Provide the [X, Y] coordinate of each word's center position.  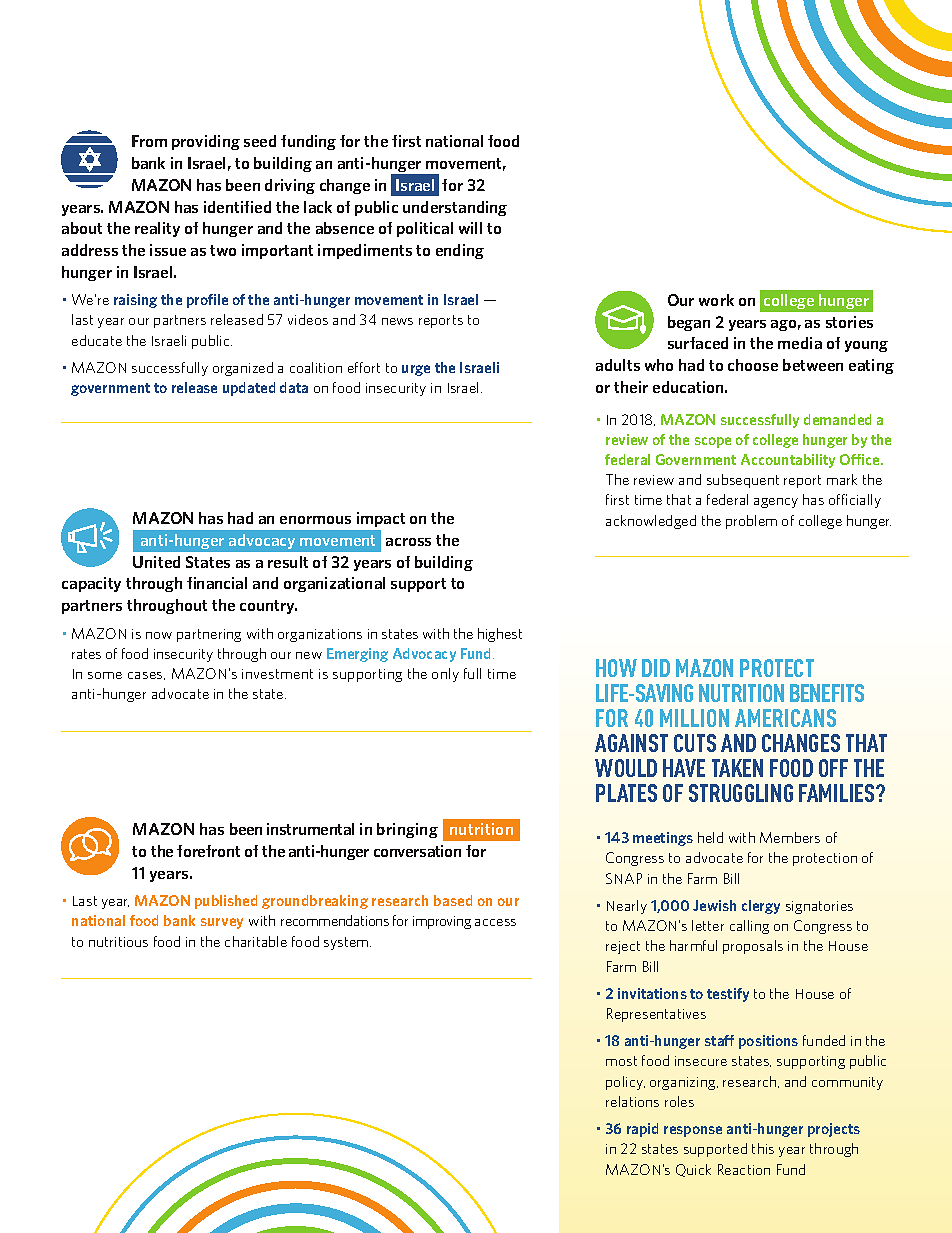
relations [632, 1101]
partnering [209, 635]
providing [206, 142]
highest [500, 635]
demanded [837, 419]
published [226, 902]
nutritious [118, 942]
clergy [761, 907]
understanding [455, 208]
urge [416, 370]
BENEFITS [827, 693]
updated [249, 389]
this [763, 1148]
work [716, 300]
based [453, 900]
